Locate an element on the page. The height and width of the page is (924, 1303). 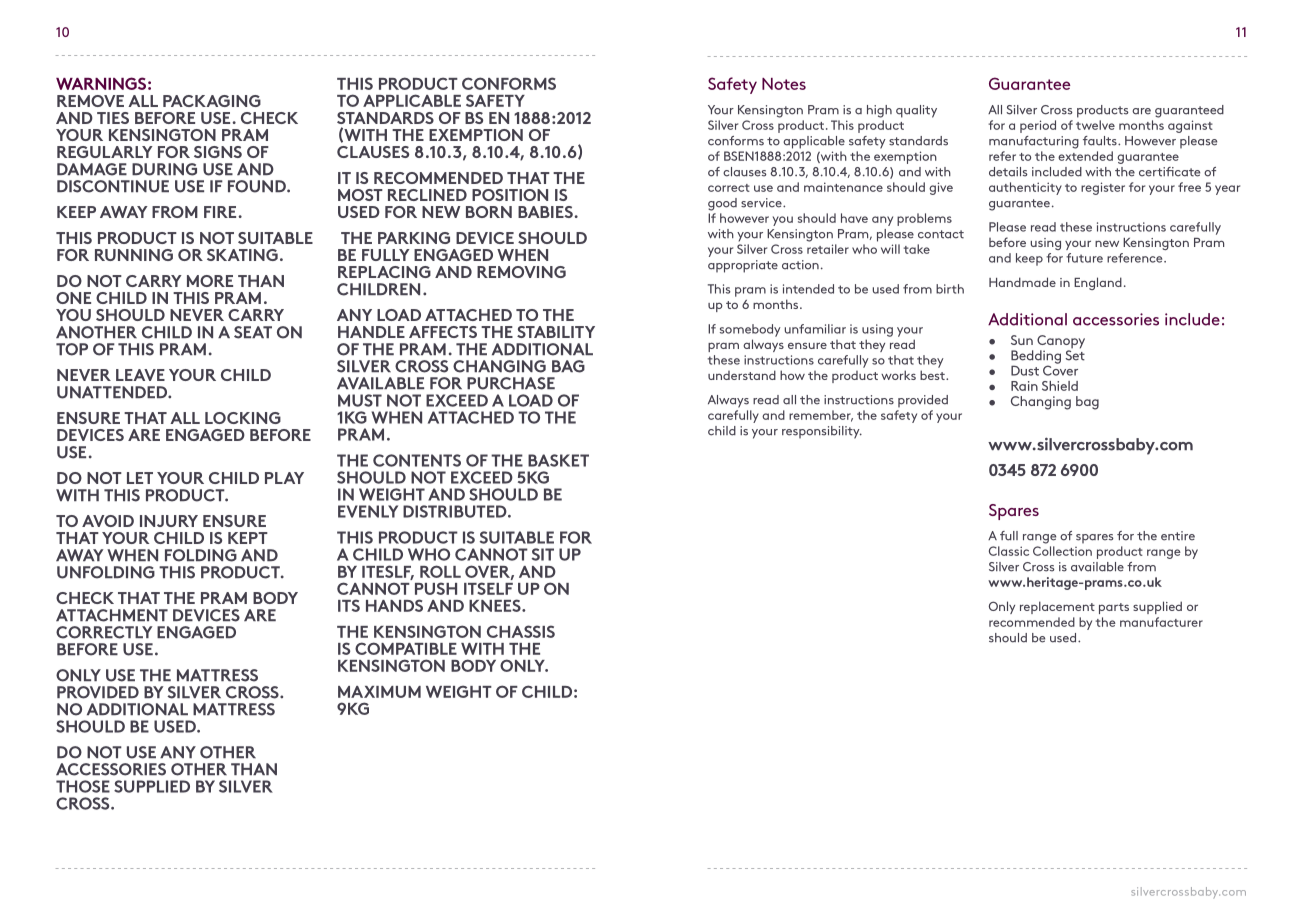
THOSE is located at coordinates (83, 786).
